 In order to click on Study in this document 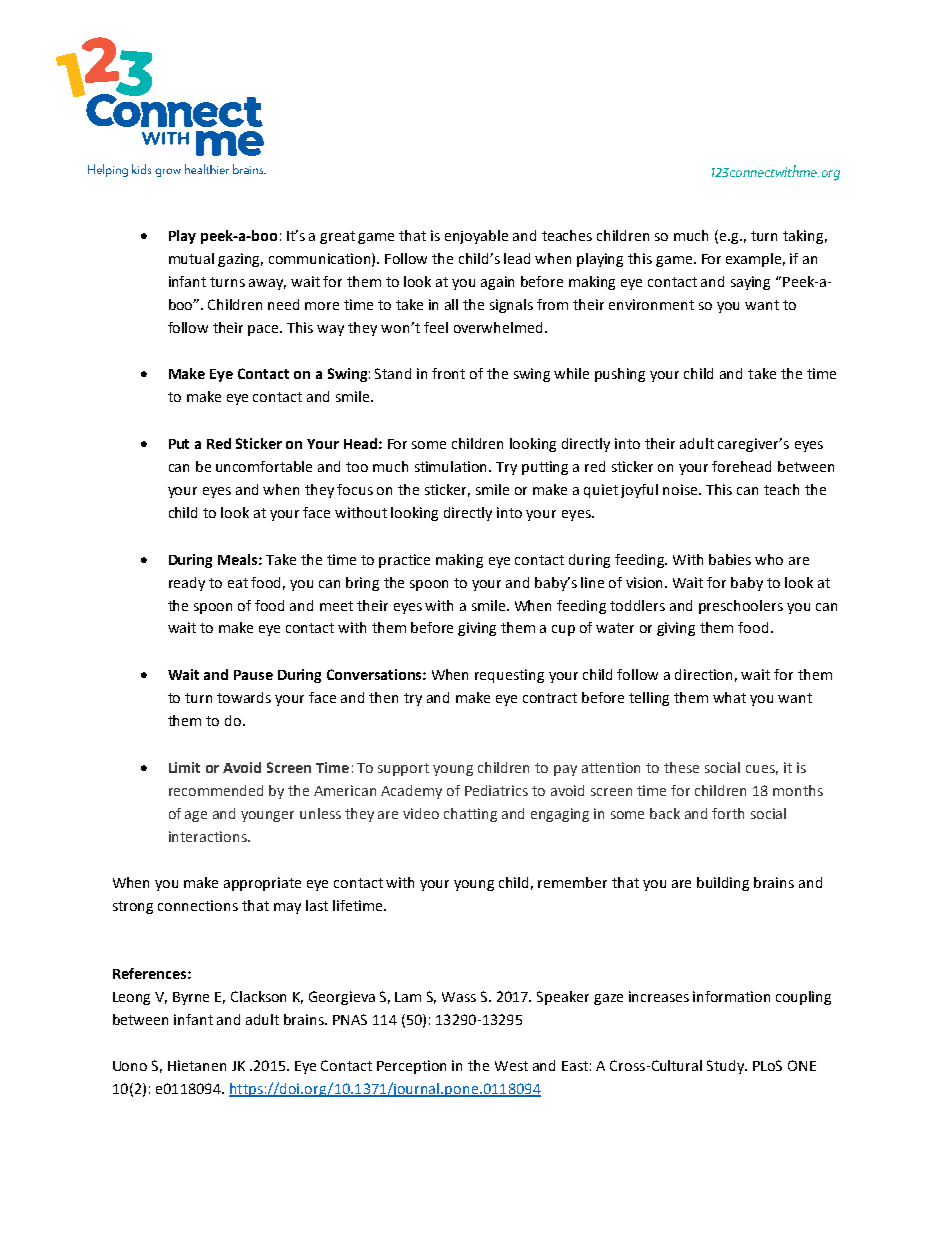, I will do `click(727, 1067)`.
